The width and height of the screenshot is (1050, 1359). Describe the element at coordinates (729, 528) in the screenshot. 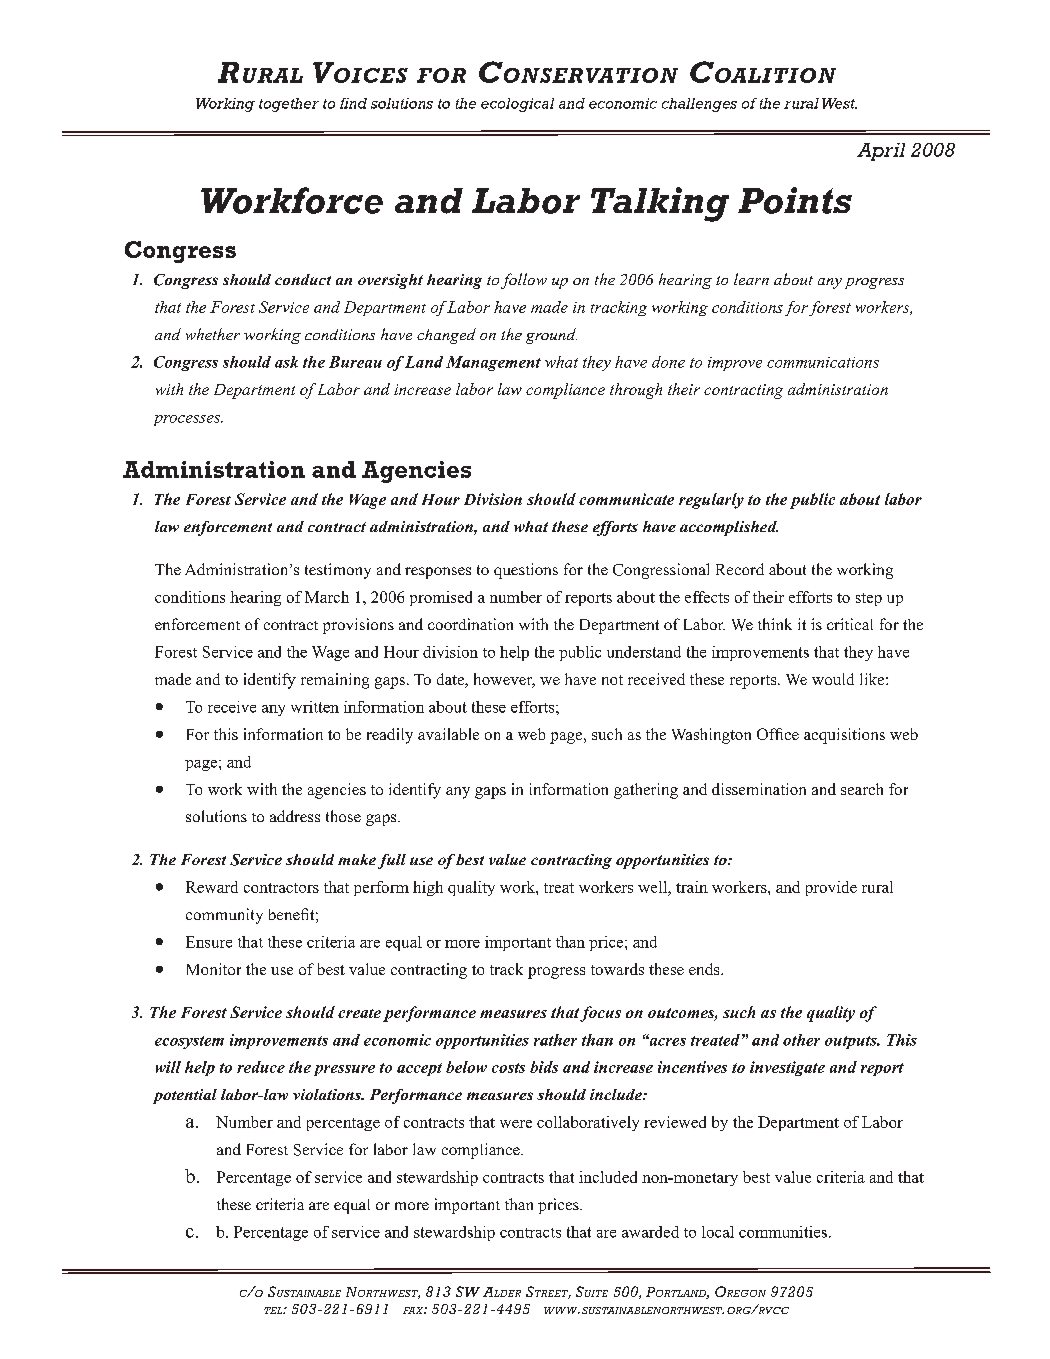

I see `accomplished` at that location.
